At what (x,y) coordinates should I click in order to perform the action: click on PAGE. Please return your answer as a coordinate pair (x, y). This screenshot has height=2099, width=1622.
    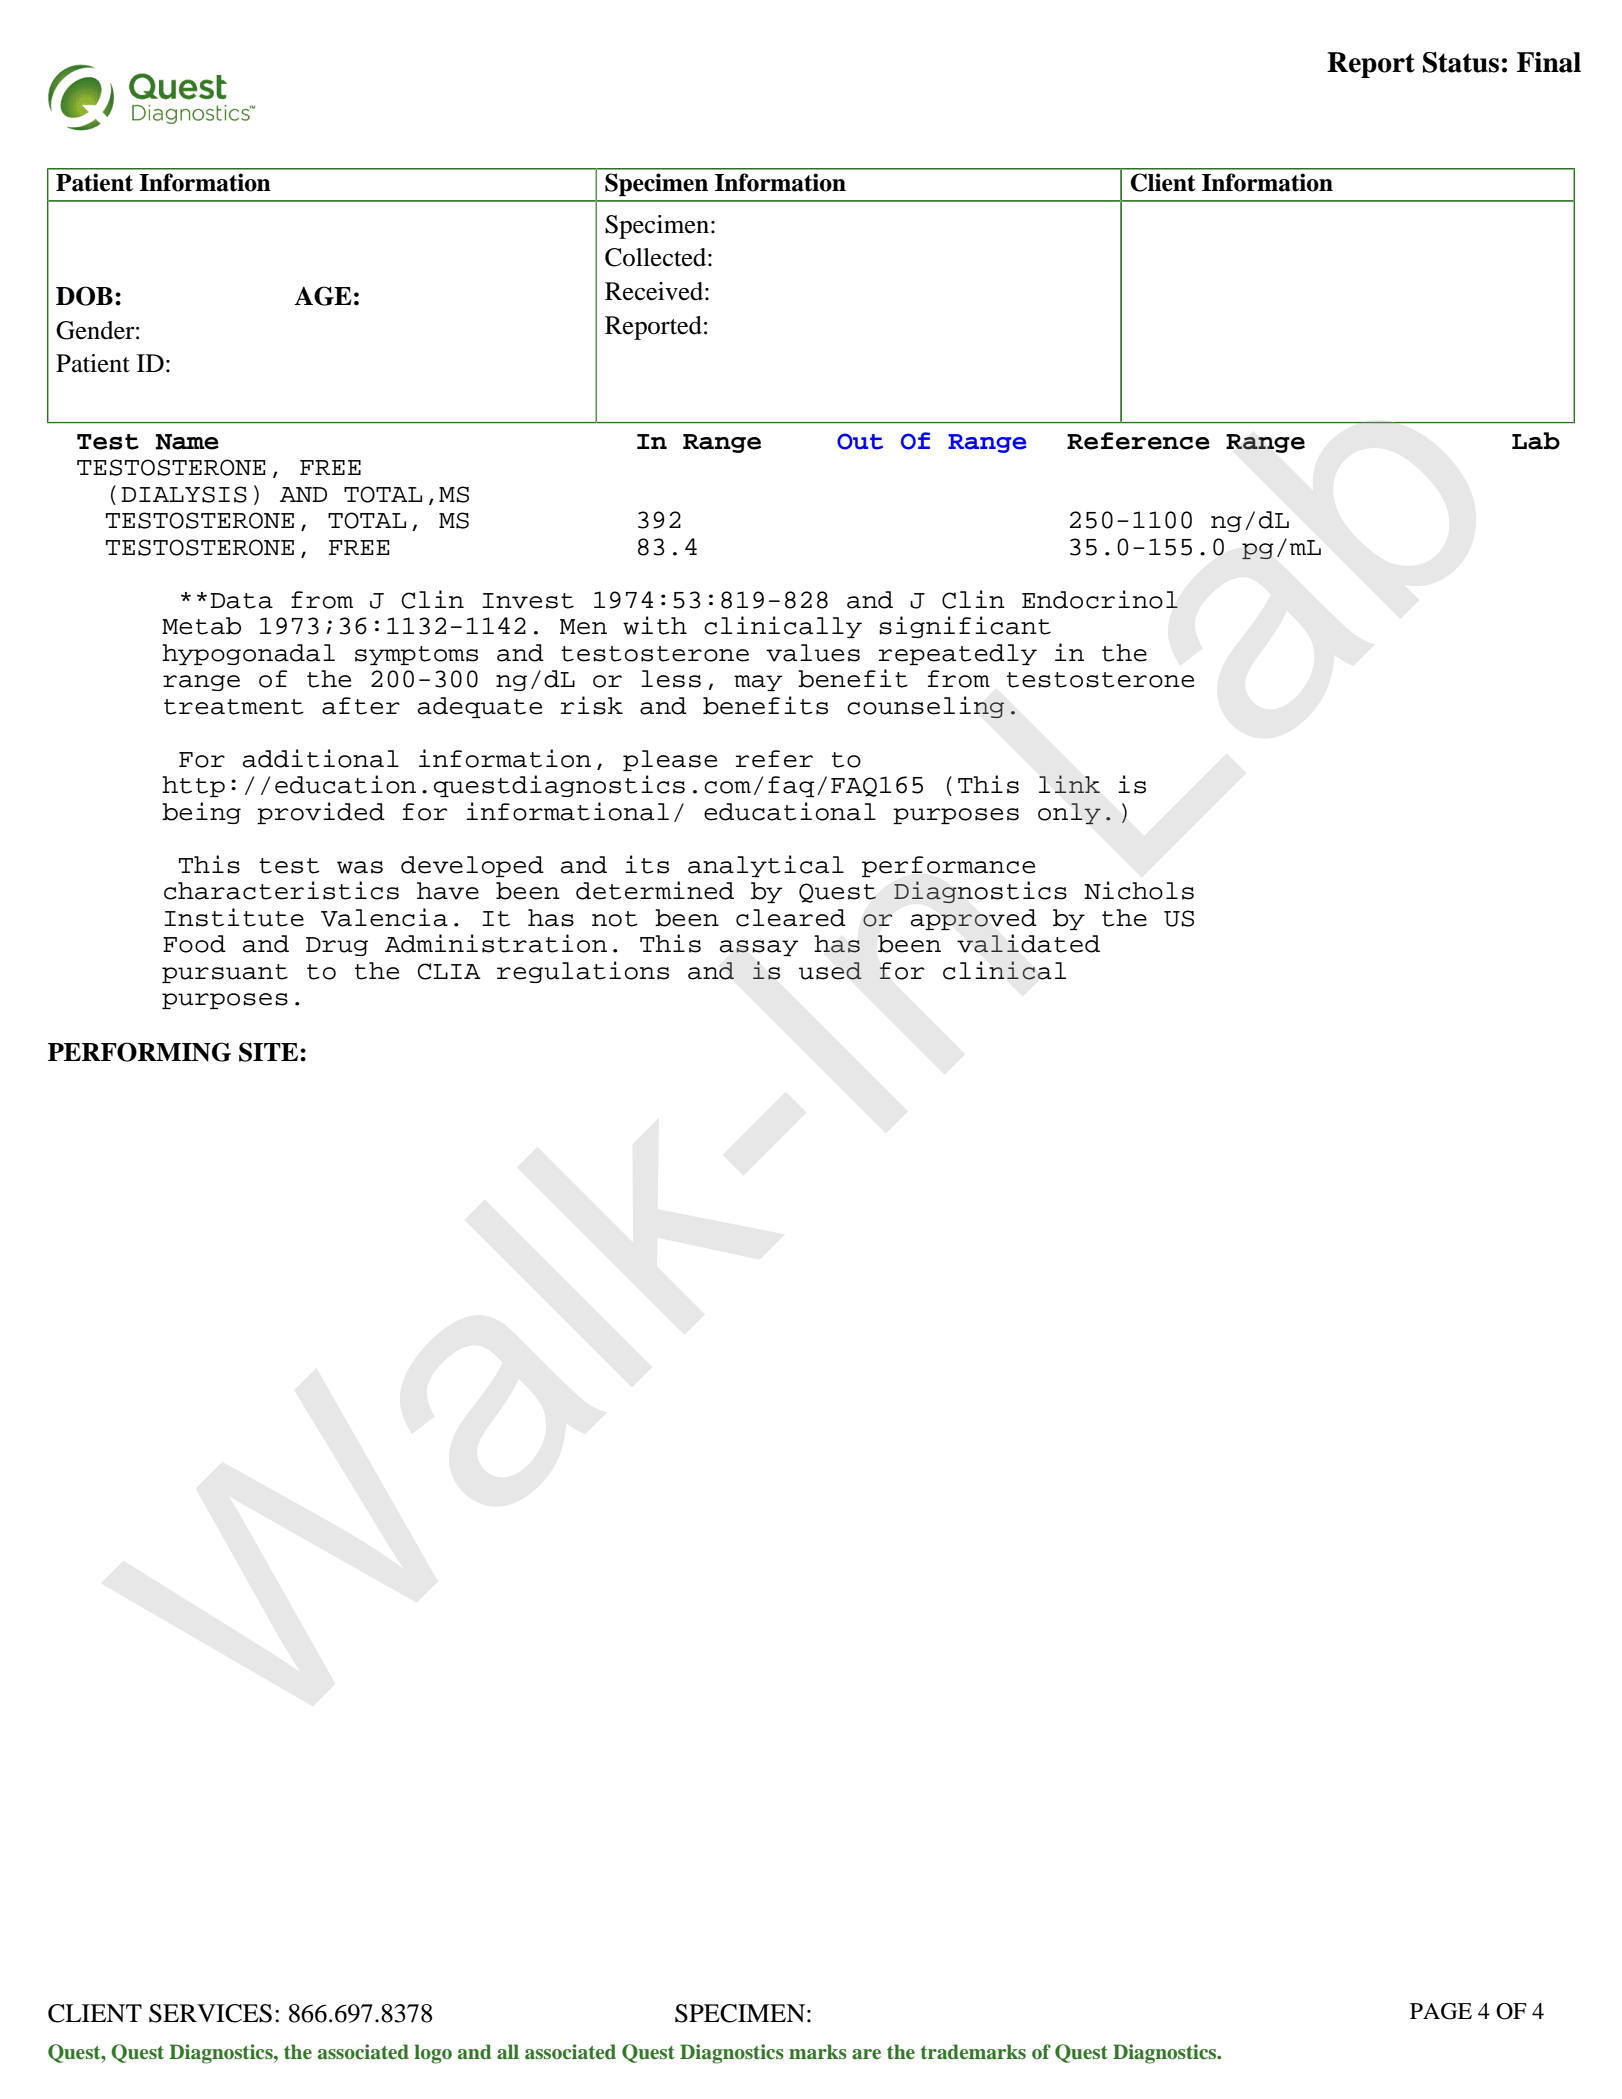
    Looking at the image, I should click on (1441, 2011).
